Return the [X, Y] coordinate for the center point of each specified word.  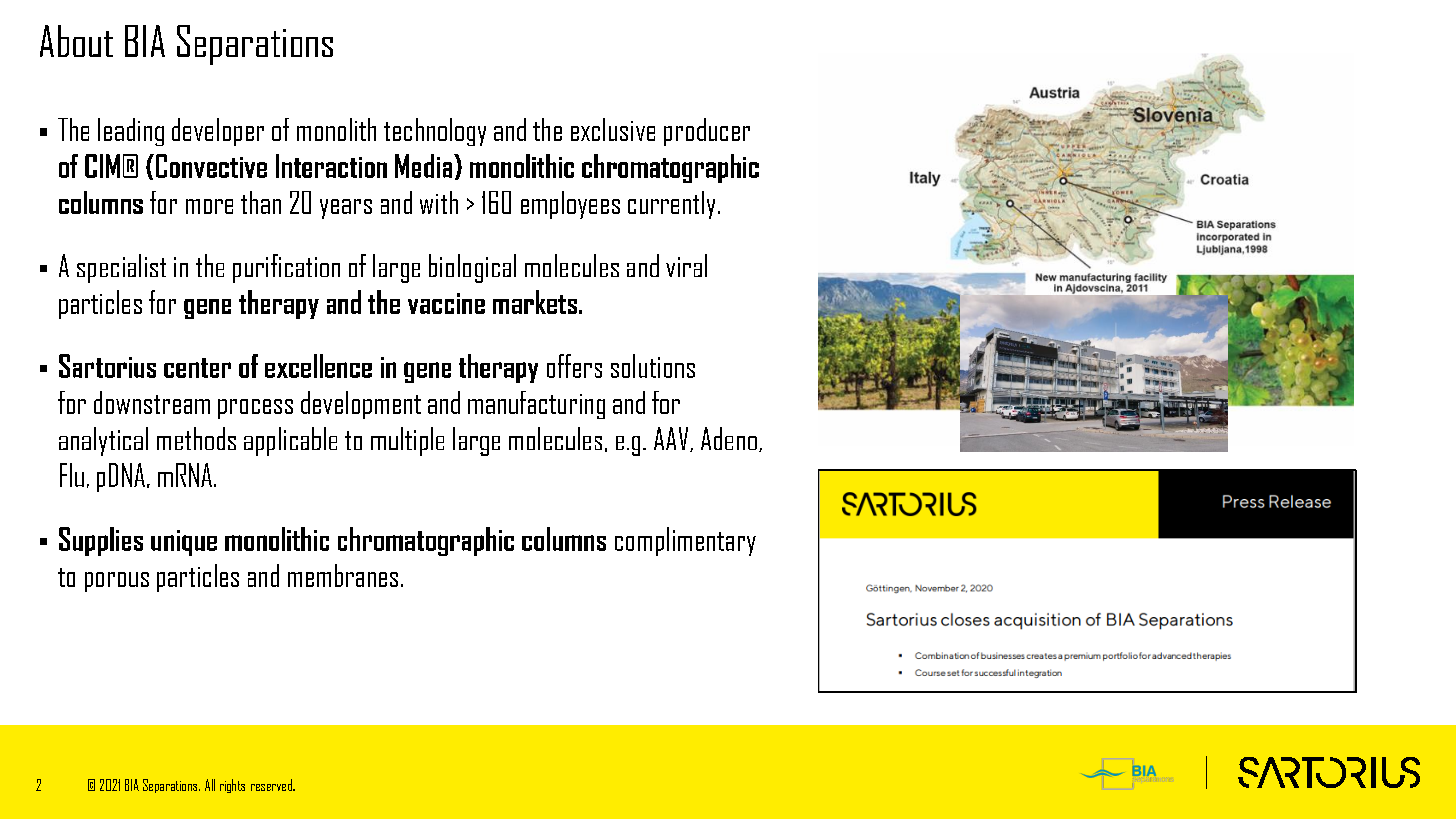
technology [435, 132]
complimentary [685, 541]
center [197, 368]
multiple [407, 441]
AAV [672, 439]
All [210, 785]
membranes [343, 575]
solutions [653, 366]
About [76, 41]
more [209, 206]
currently [671, 205]
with [439, 202]
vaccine [446, 303]
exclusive [613, 129]
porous [117, 582]
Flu [72, 475]
